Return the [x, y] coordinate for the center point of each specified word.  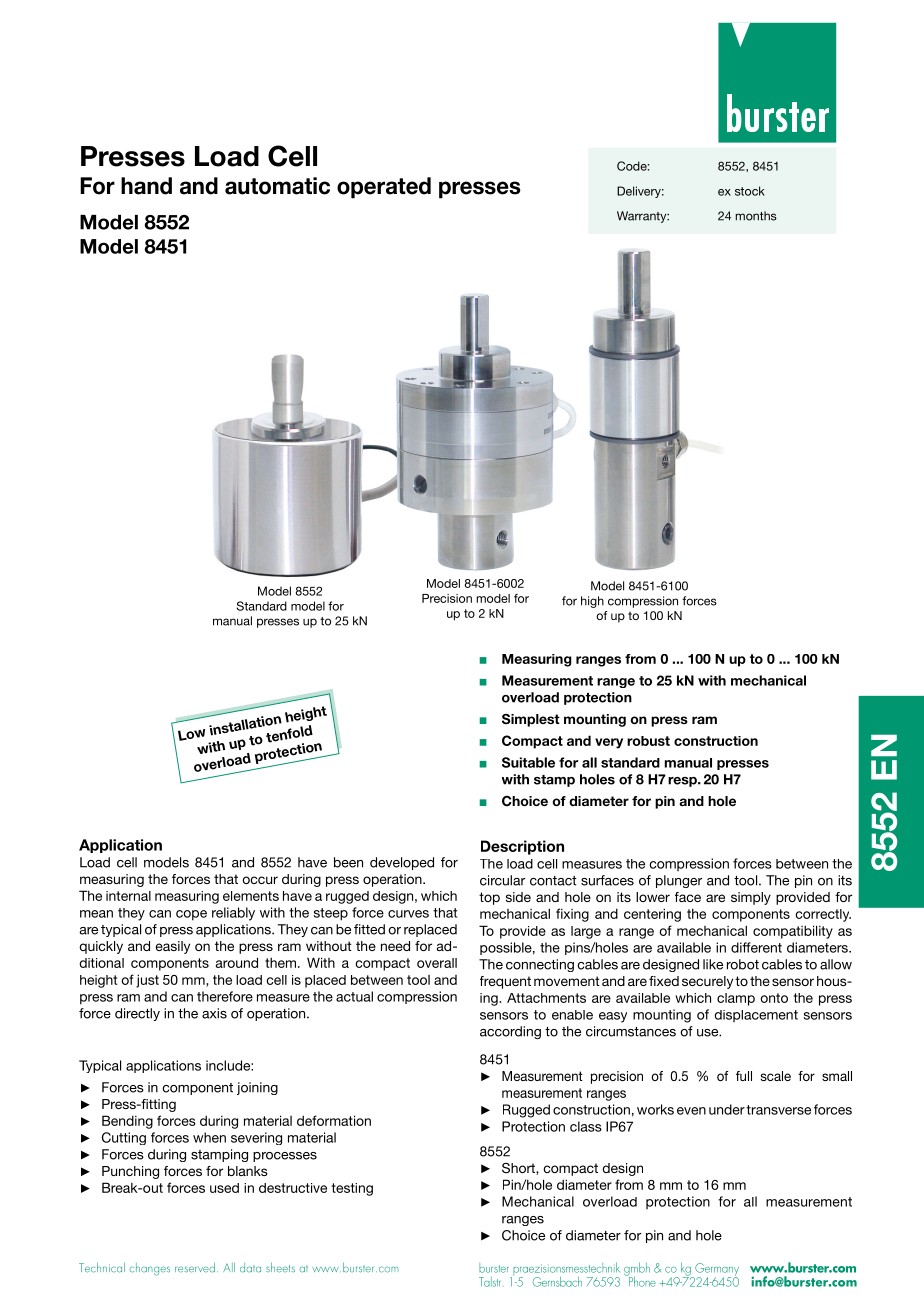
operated [384, 188]
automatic [277, 186]
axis [214, 1013]
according [510, 1032]
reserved [195, 1267]
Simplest [531, 720]
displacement [756, 1016]
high [592, 602]
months [756, 216]
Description [522, 847]
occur [260, 880]
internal [128, 896]
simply [751, 898]
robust [648, 741]
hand [146, 186]
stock [750, 191]
